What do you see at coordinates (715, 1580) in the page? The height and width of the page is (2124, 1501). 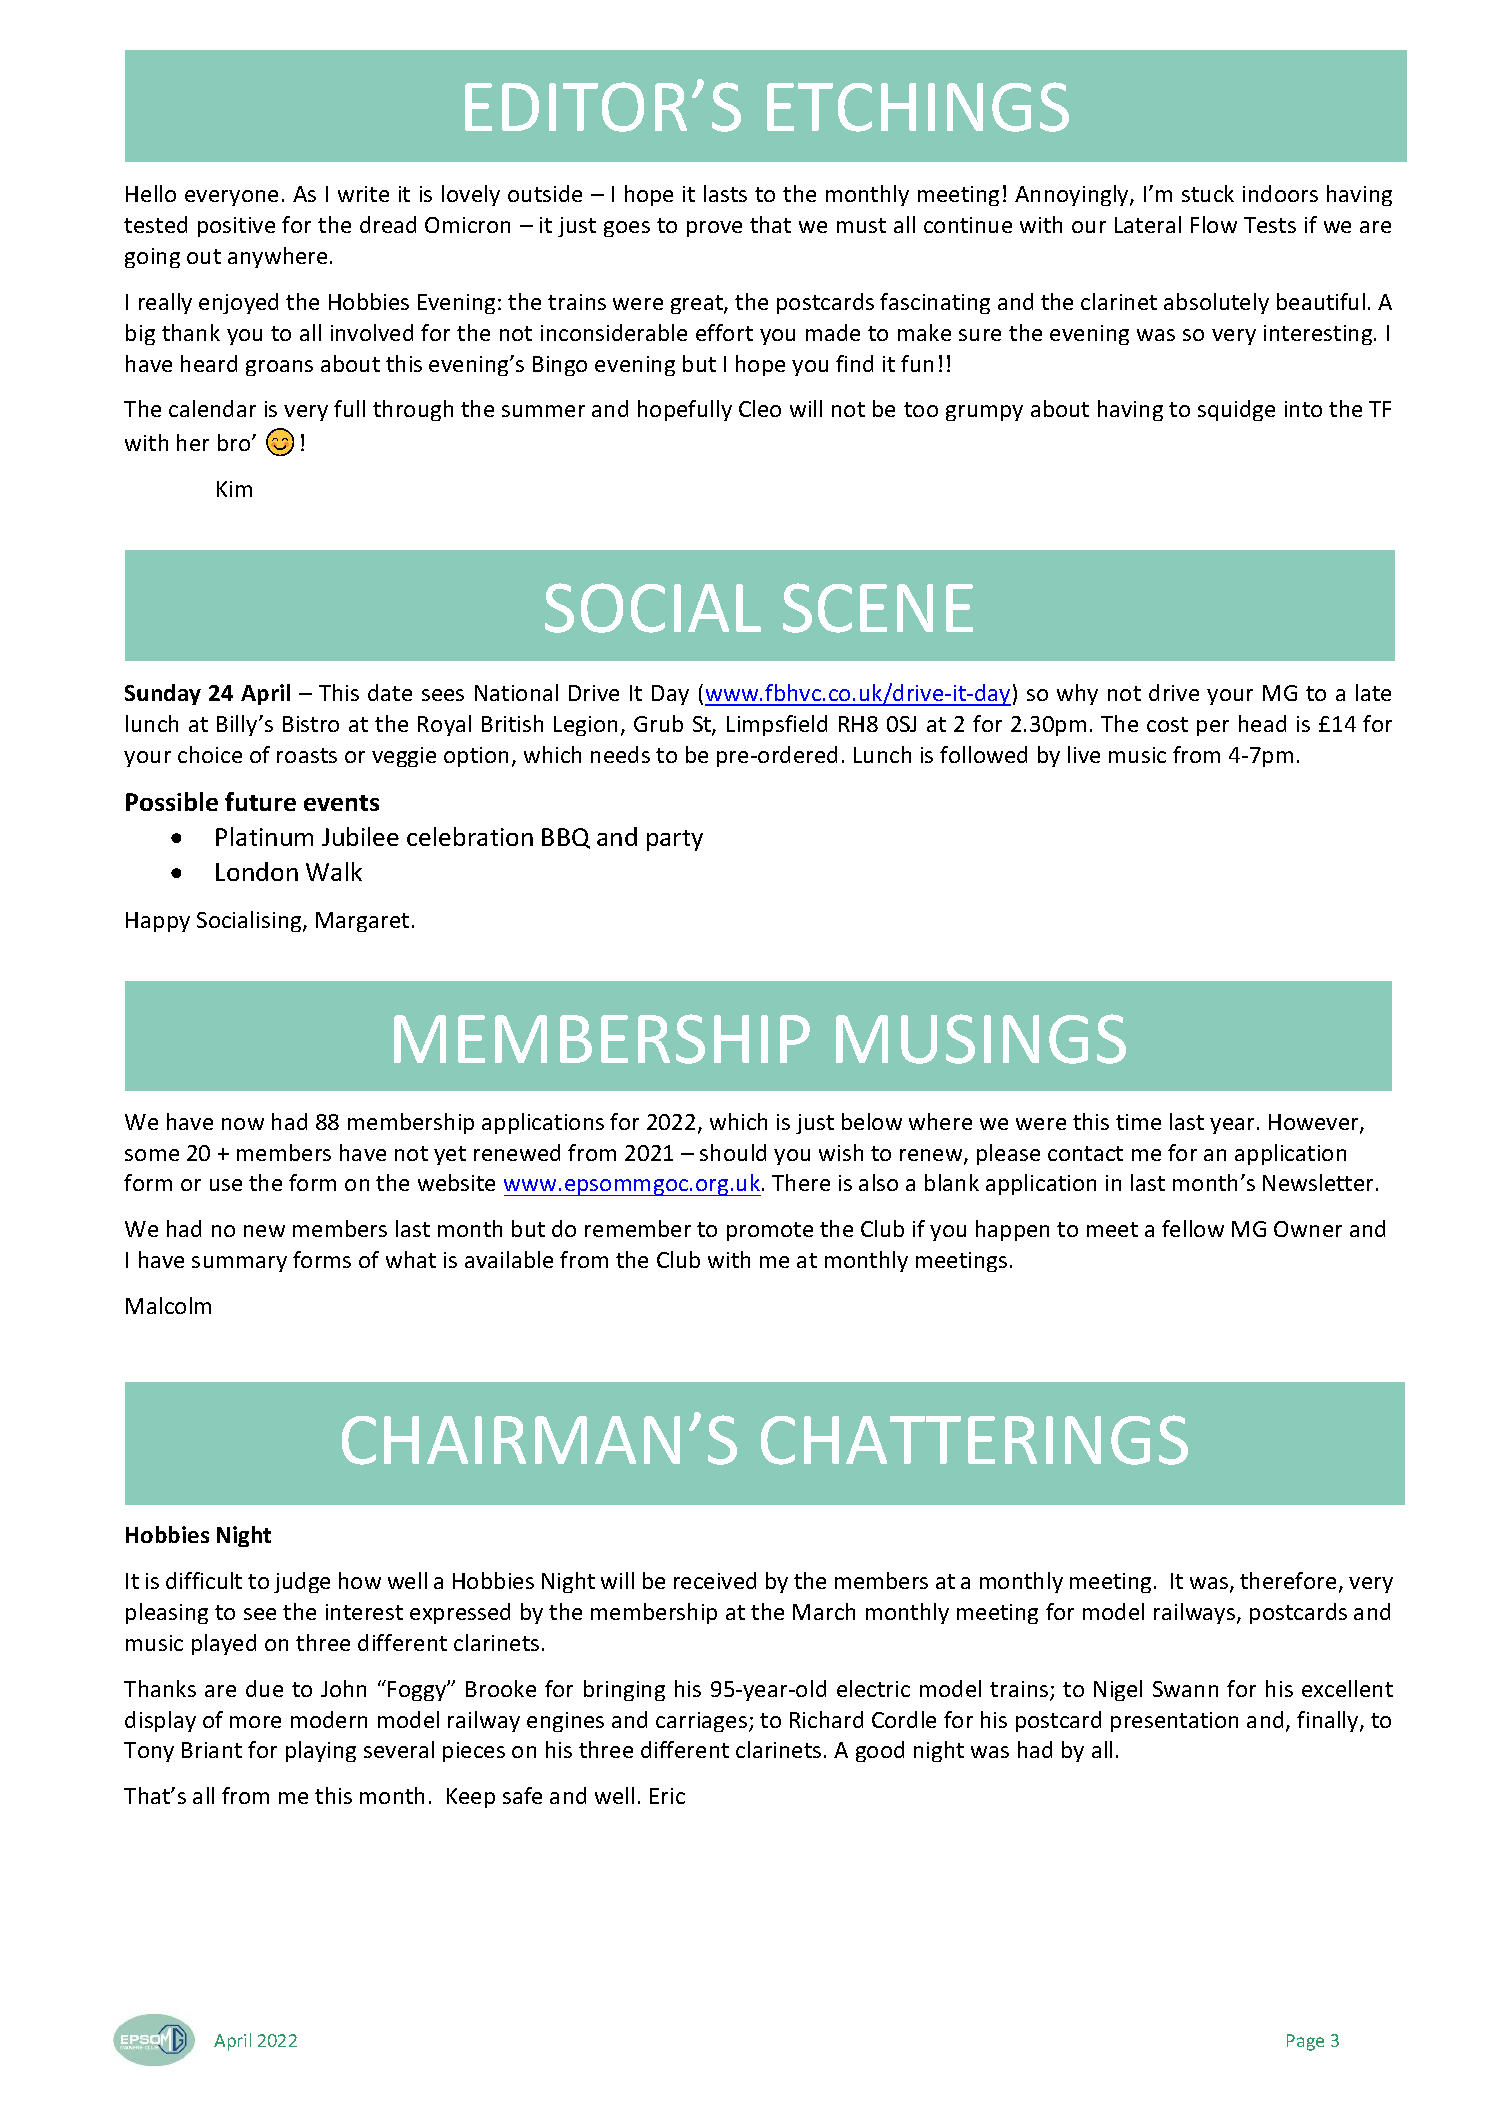 I see `received` at bounding box center [715, 1580].
